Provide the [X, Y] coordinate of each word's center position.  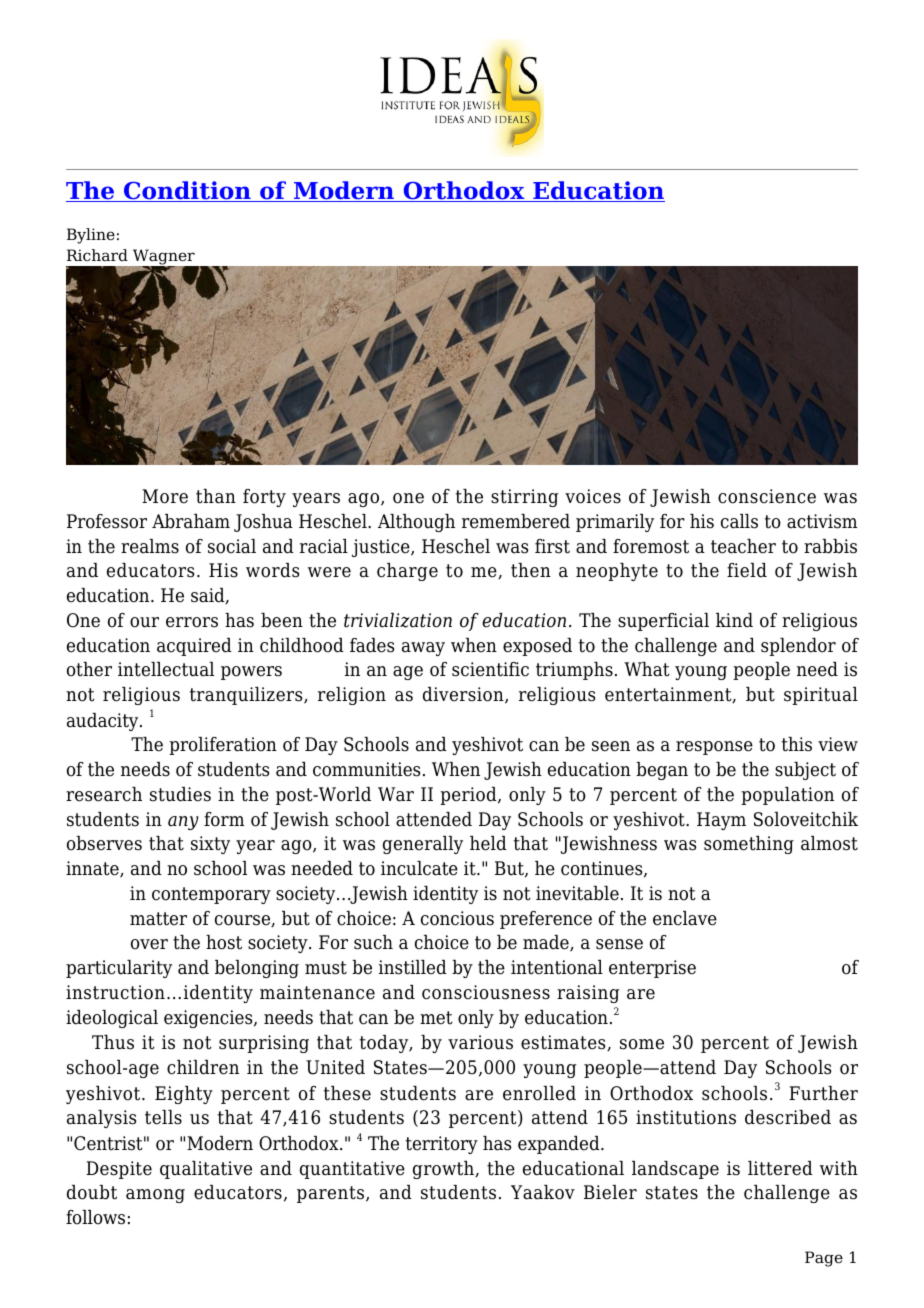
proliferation [223, 746]
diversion [464, 695]
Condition [187, 191]
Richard [97, 255]
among [155, 1196]
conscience [767, 496]
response [714, 748]
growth [445, 1170]
